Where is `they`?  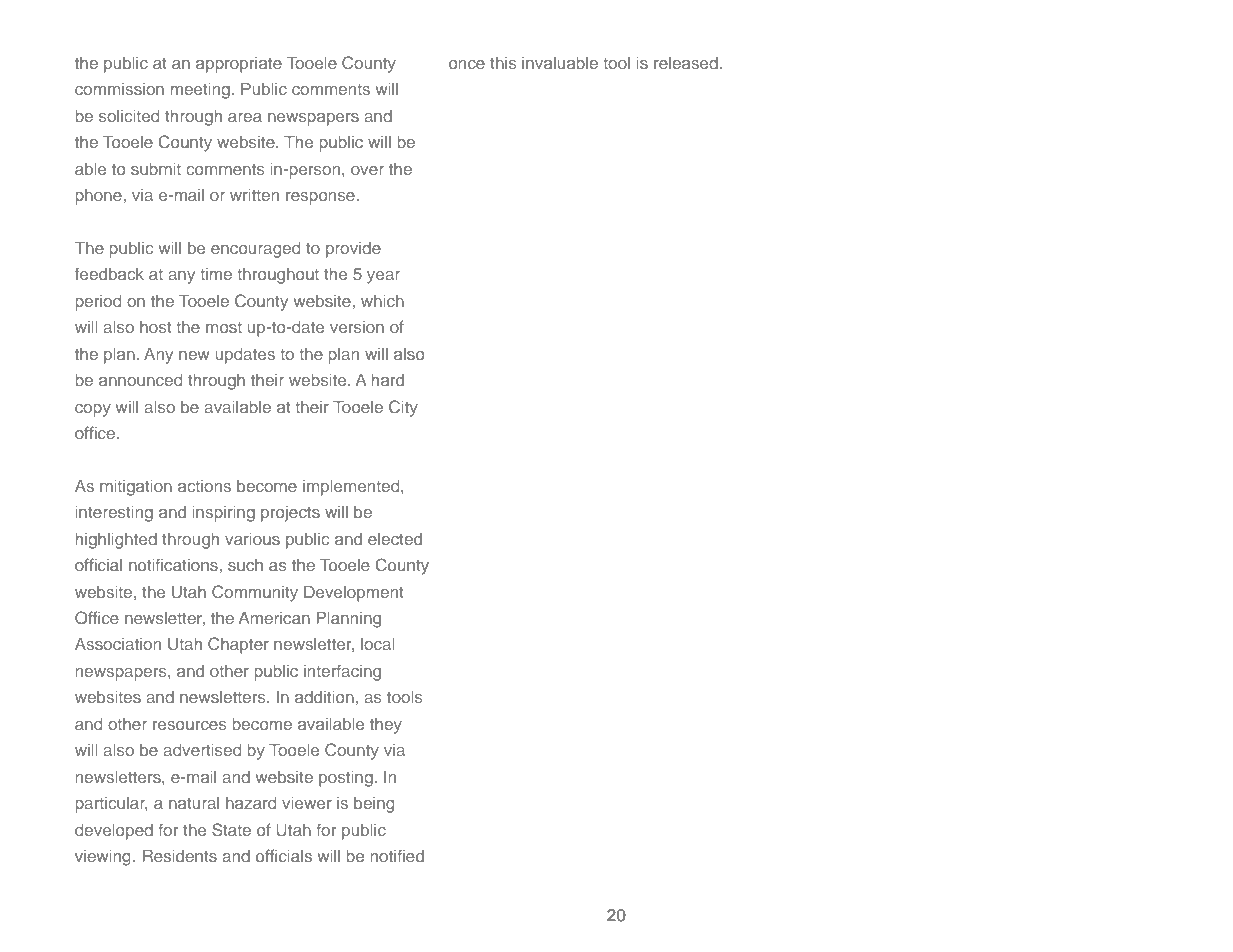 they is located at coordinates (386, 726).
